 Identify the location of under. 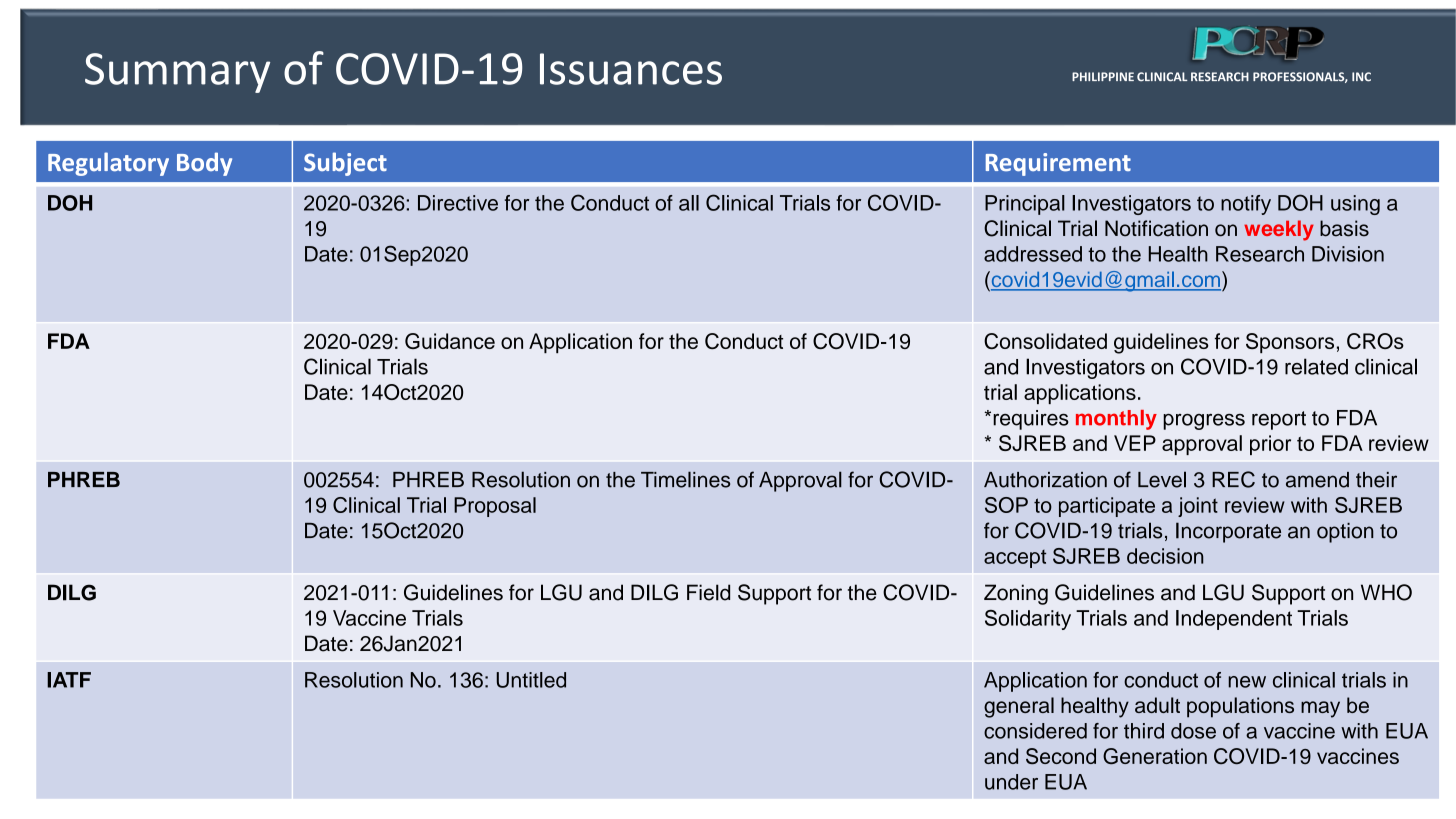
(1011, 782).
